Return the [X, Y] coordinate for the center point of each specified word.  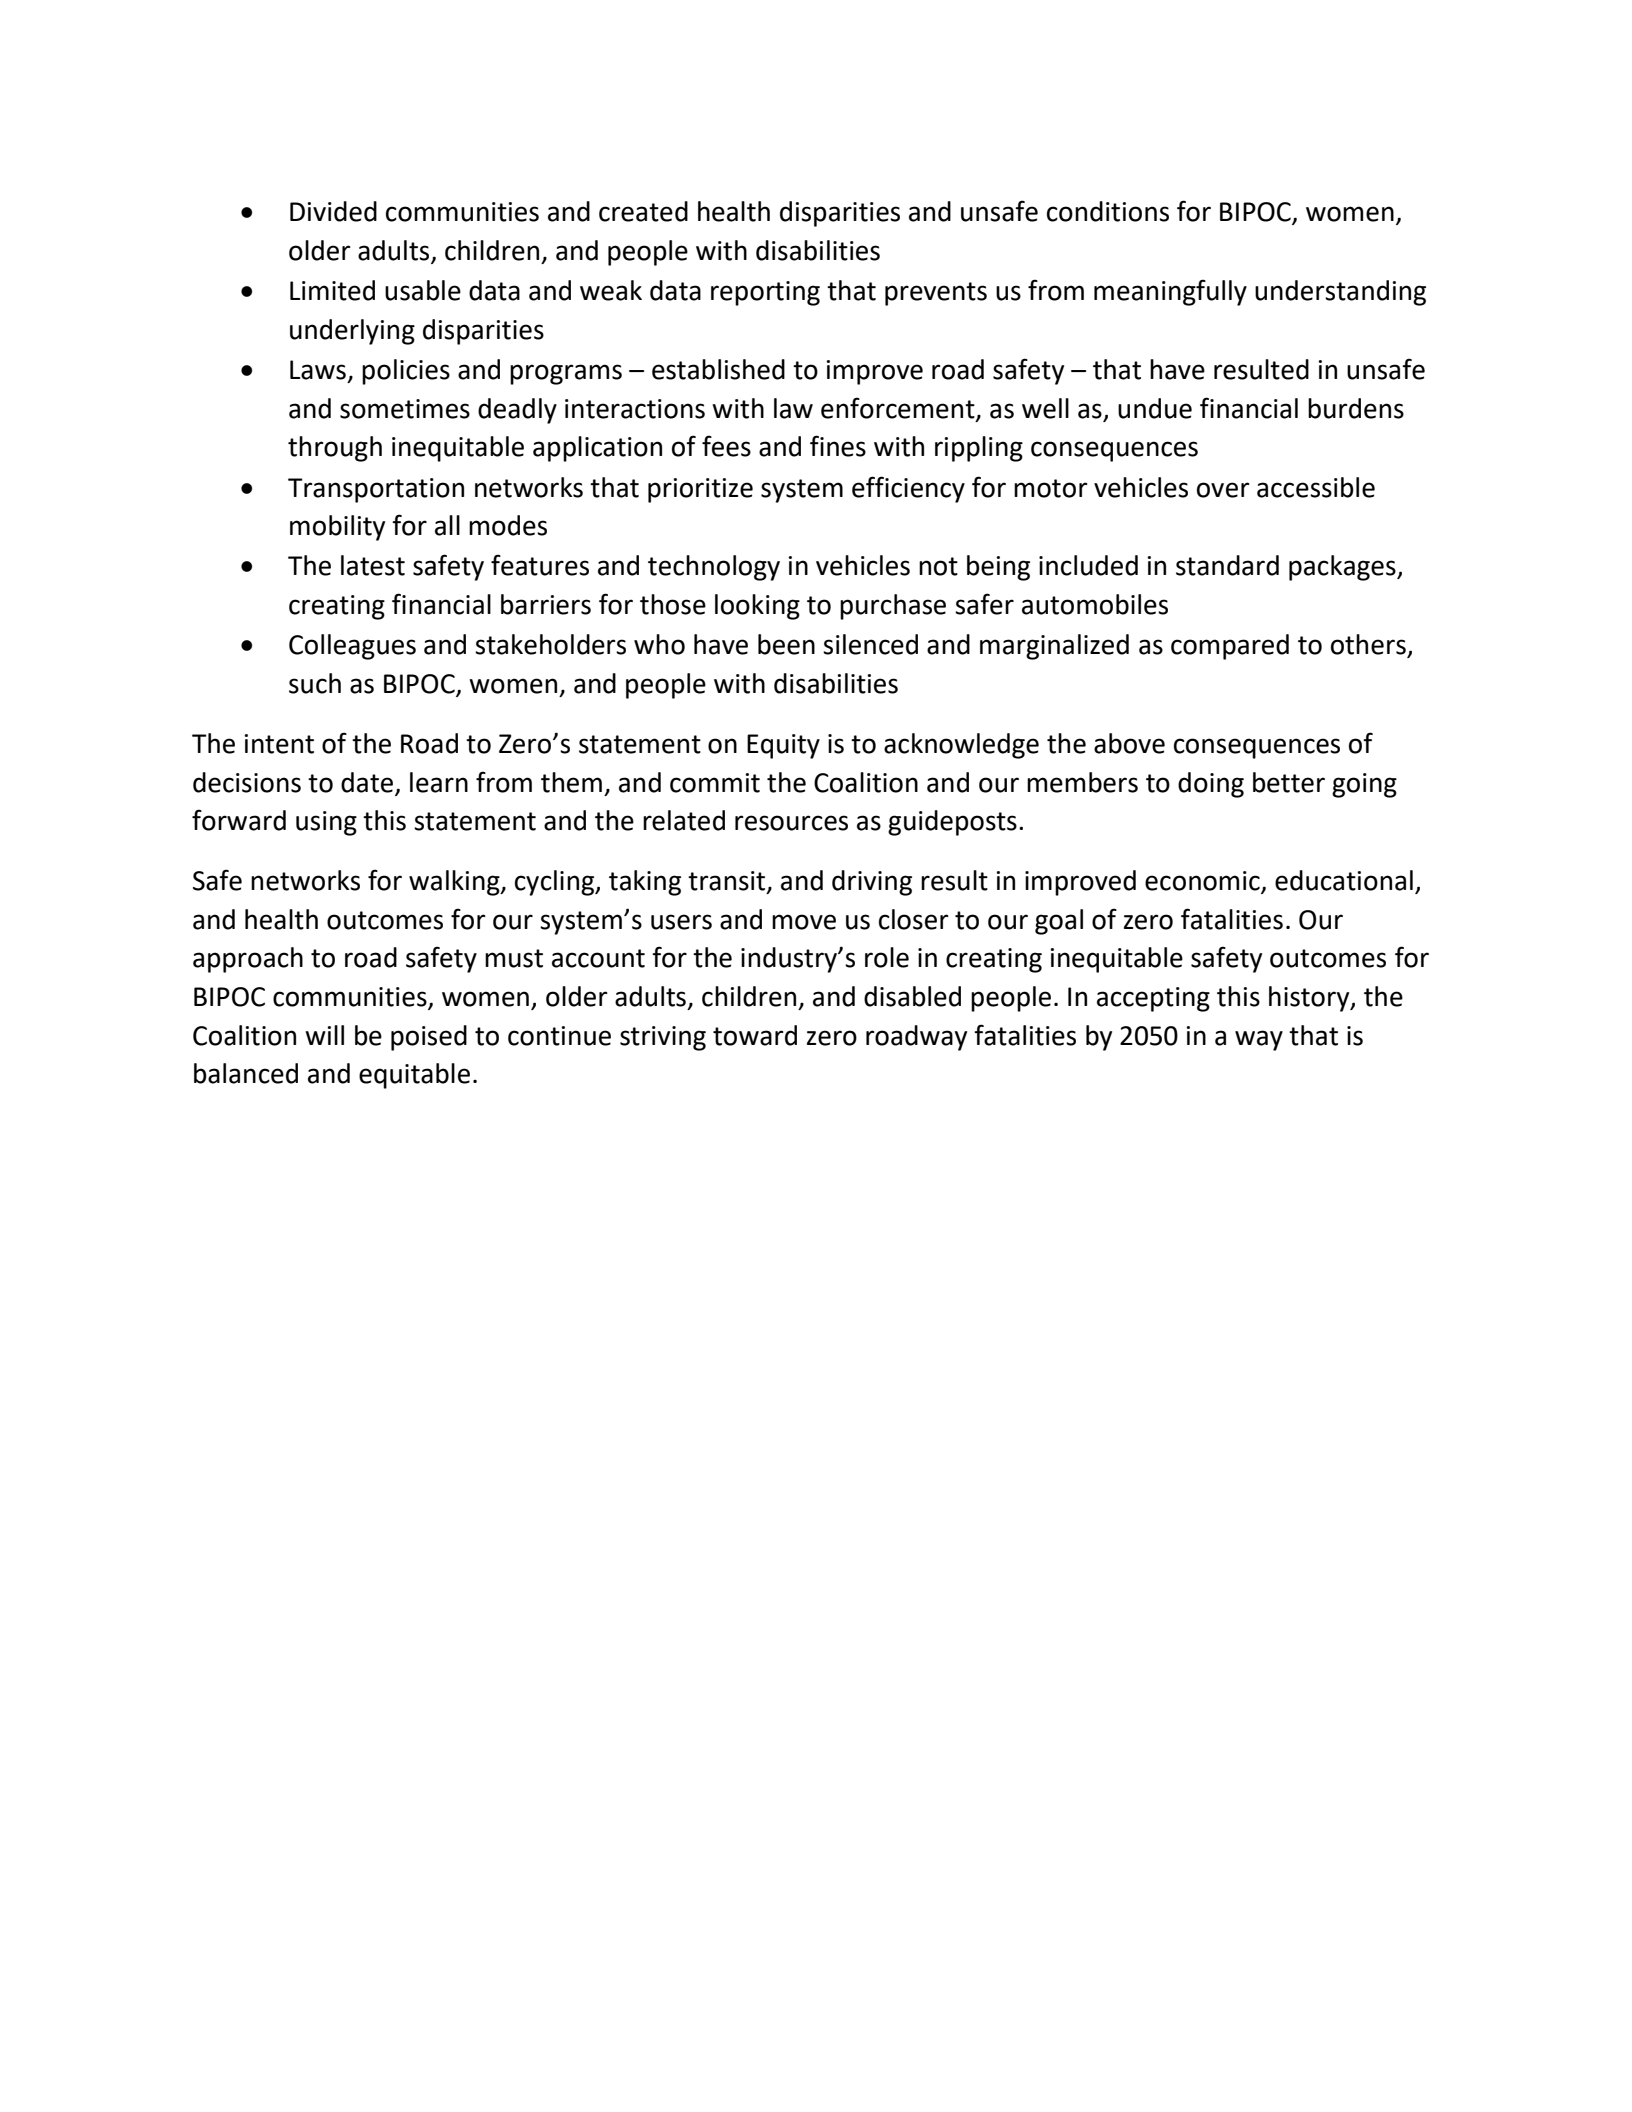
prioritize [700, 490]
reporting [765, 293]
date [368, 783]
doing [1211, 785]
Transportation [376, 490]
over [1223, 490]
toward [755, 1035]
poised [429, 1038]
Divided [333, 211]
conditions [1108, 211]
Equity [783, 746]
